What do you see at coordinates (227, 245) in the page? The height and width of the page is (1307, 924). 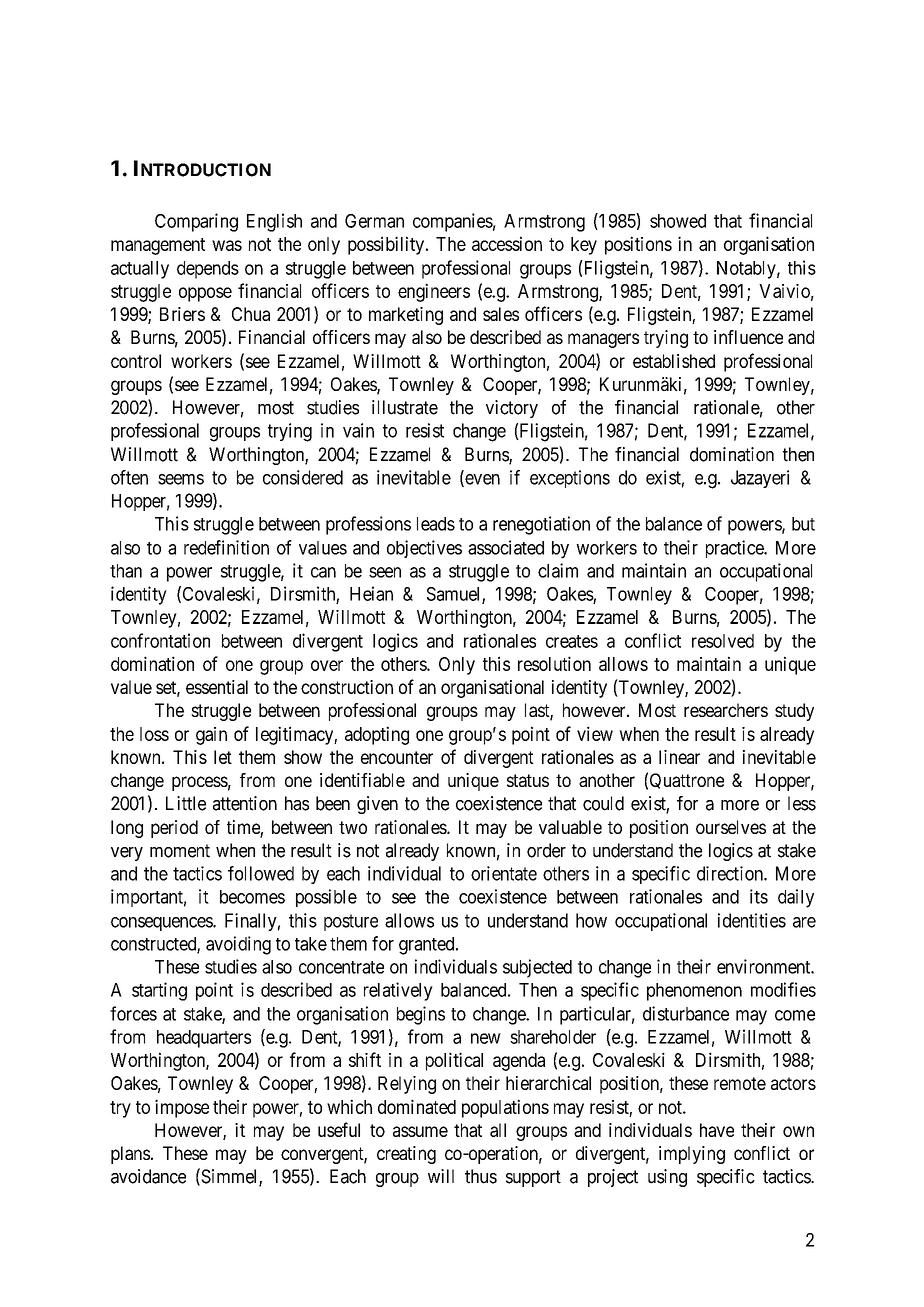 I see `was` at bounding box center [227, 245].
